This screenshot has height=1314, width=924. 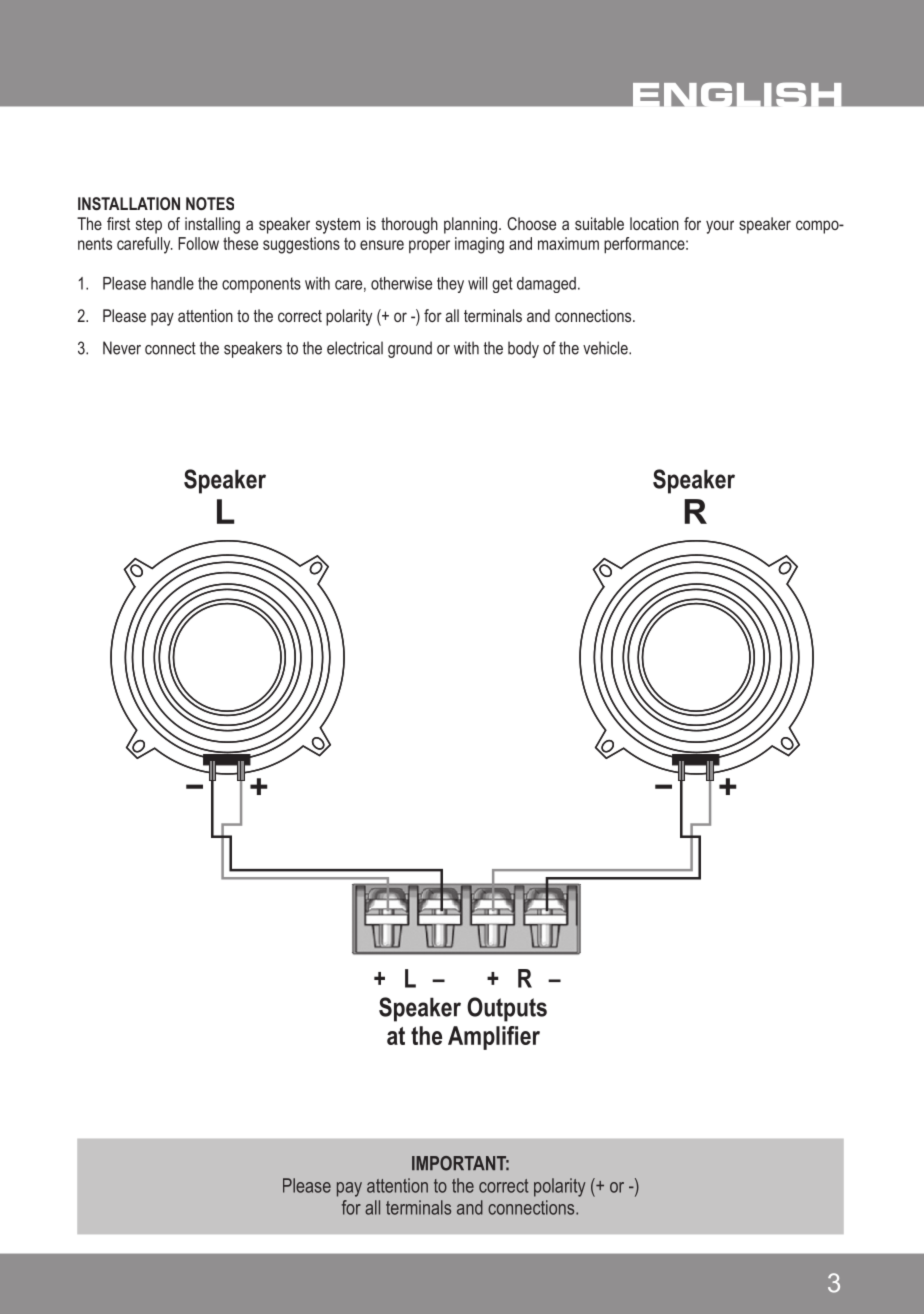 I want to click on electrical, so click(x=355, y=348).
